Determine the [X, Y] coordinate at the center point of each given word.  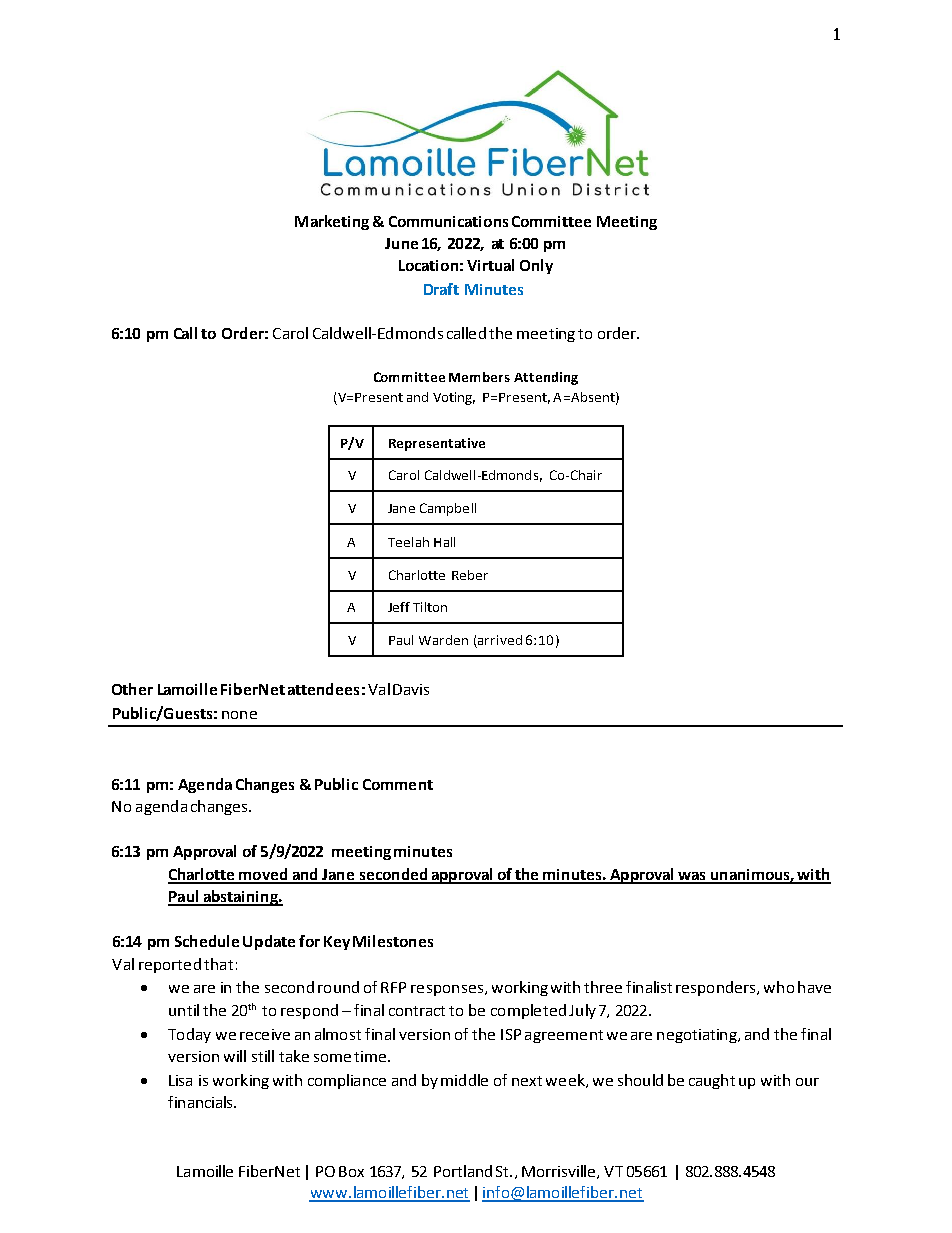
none [239, 715]
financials [201, 1102]
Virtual [490, 265]
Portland [463, 1171]
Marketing [332, 222]
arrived [499, 641]
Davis [411, 689]
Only [536, 266]
